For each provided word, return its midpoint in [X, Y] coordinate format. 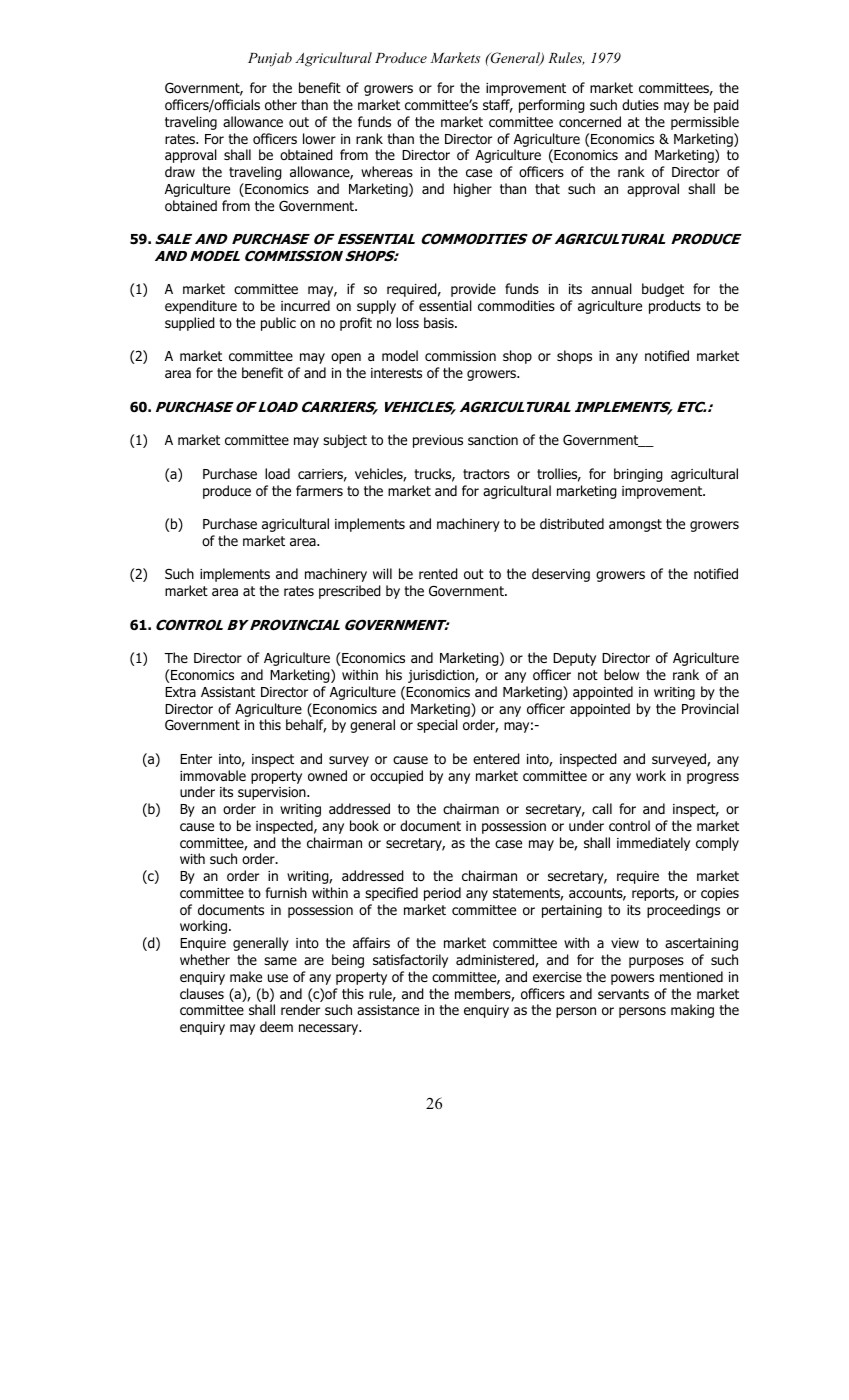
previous [438, 441]
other [281, 105]
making [692, 1011]
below [621, 675]
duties [640, 104]
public [278, 324]
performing [552, 106]
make [246, 976]
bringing [638, 475]
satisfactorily [410, 961]
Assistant [228, 692]
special [437, 726]
